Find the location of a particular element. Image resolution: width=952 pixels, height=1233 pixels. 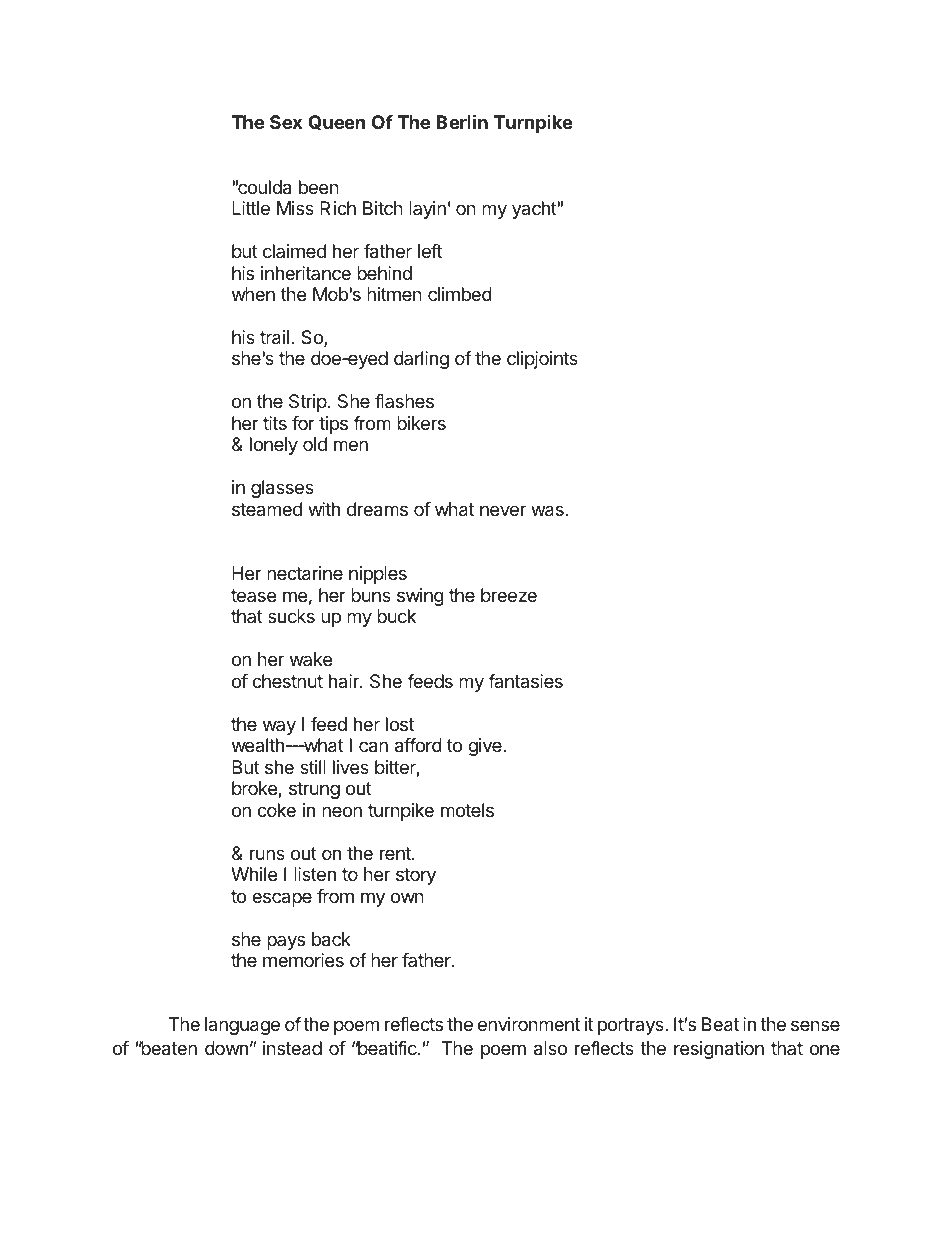

Berlin is located at coordinates (462, 121).
